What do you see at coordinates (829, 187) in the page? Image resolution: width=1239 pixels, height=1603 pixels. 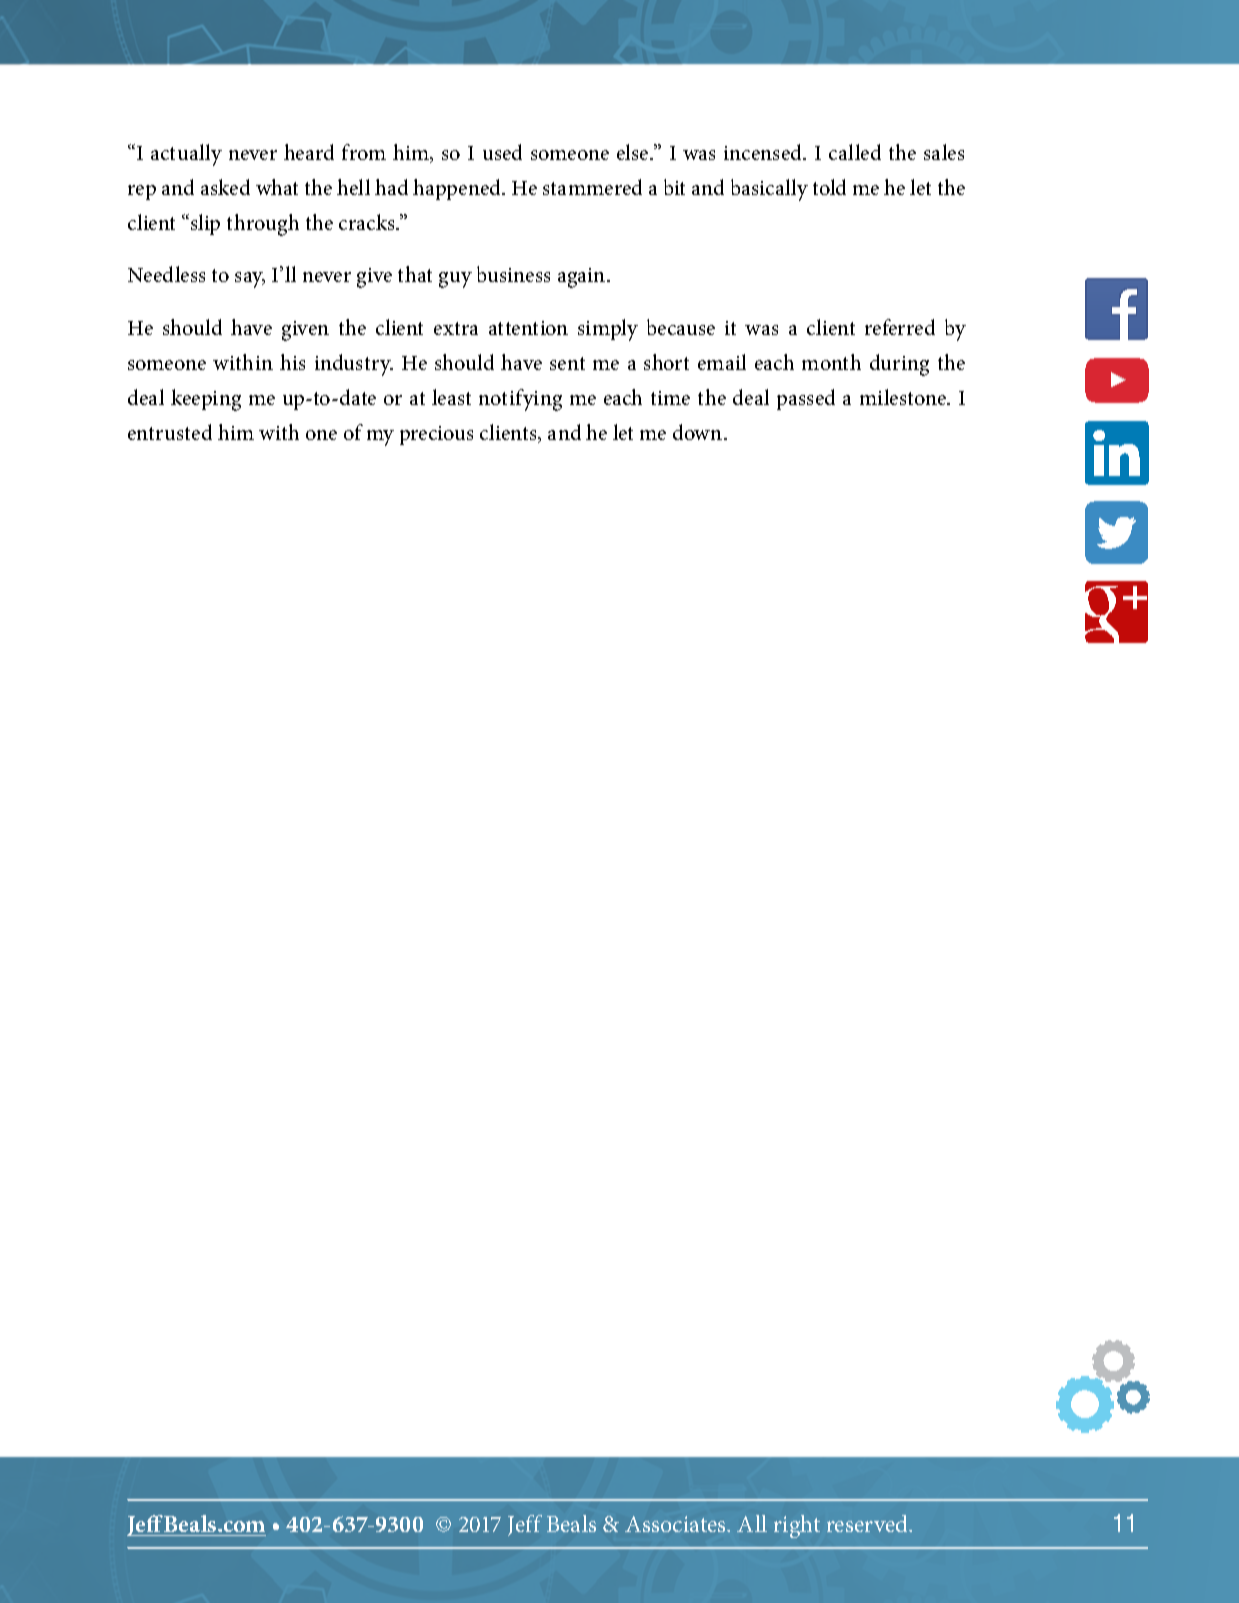 I see `told` at bounding box center [829, 187].
